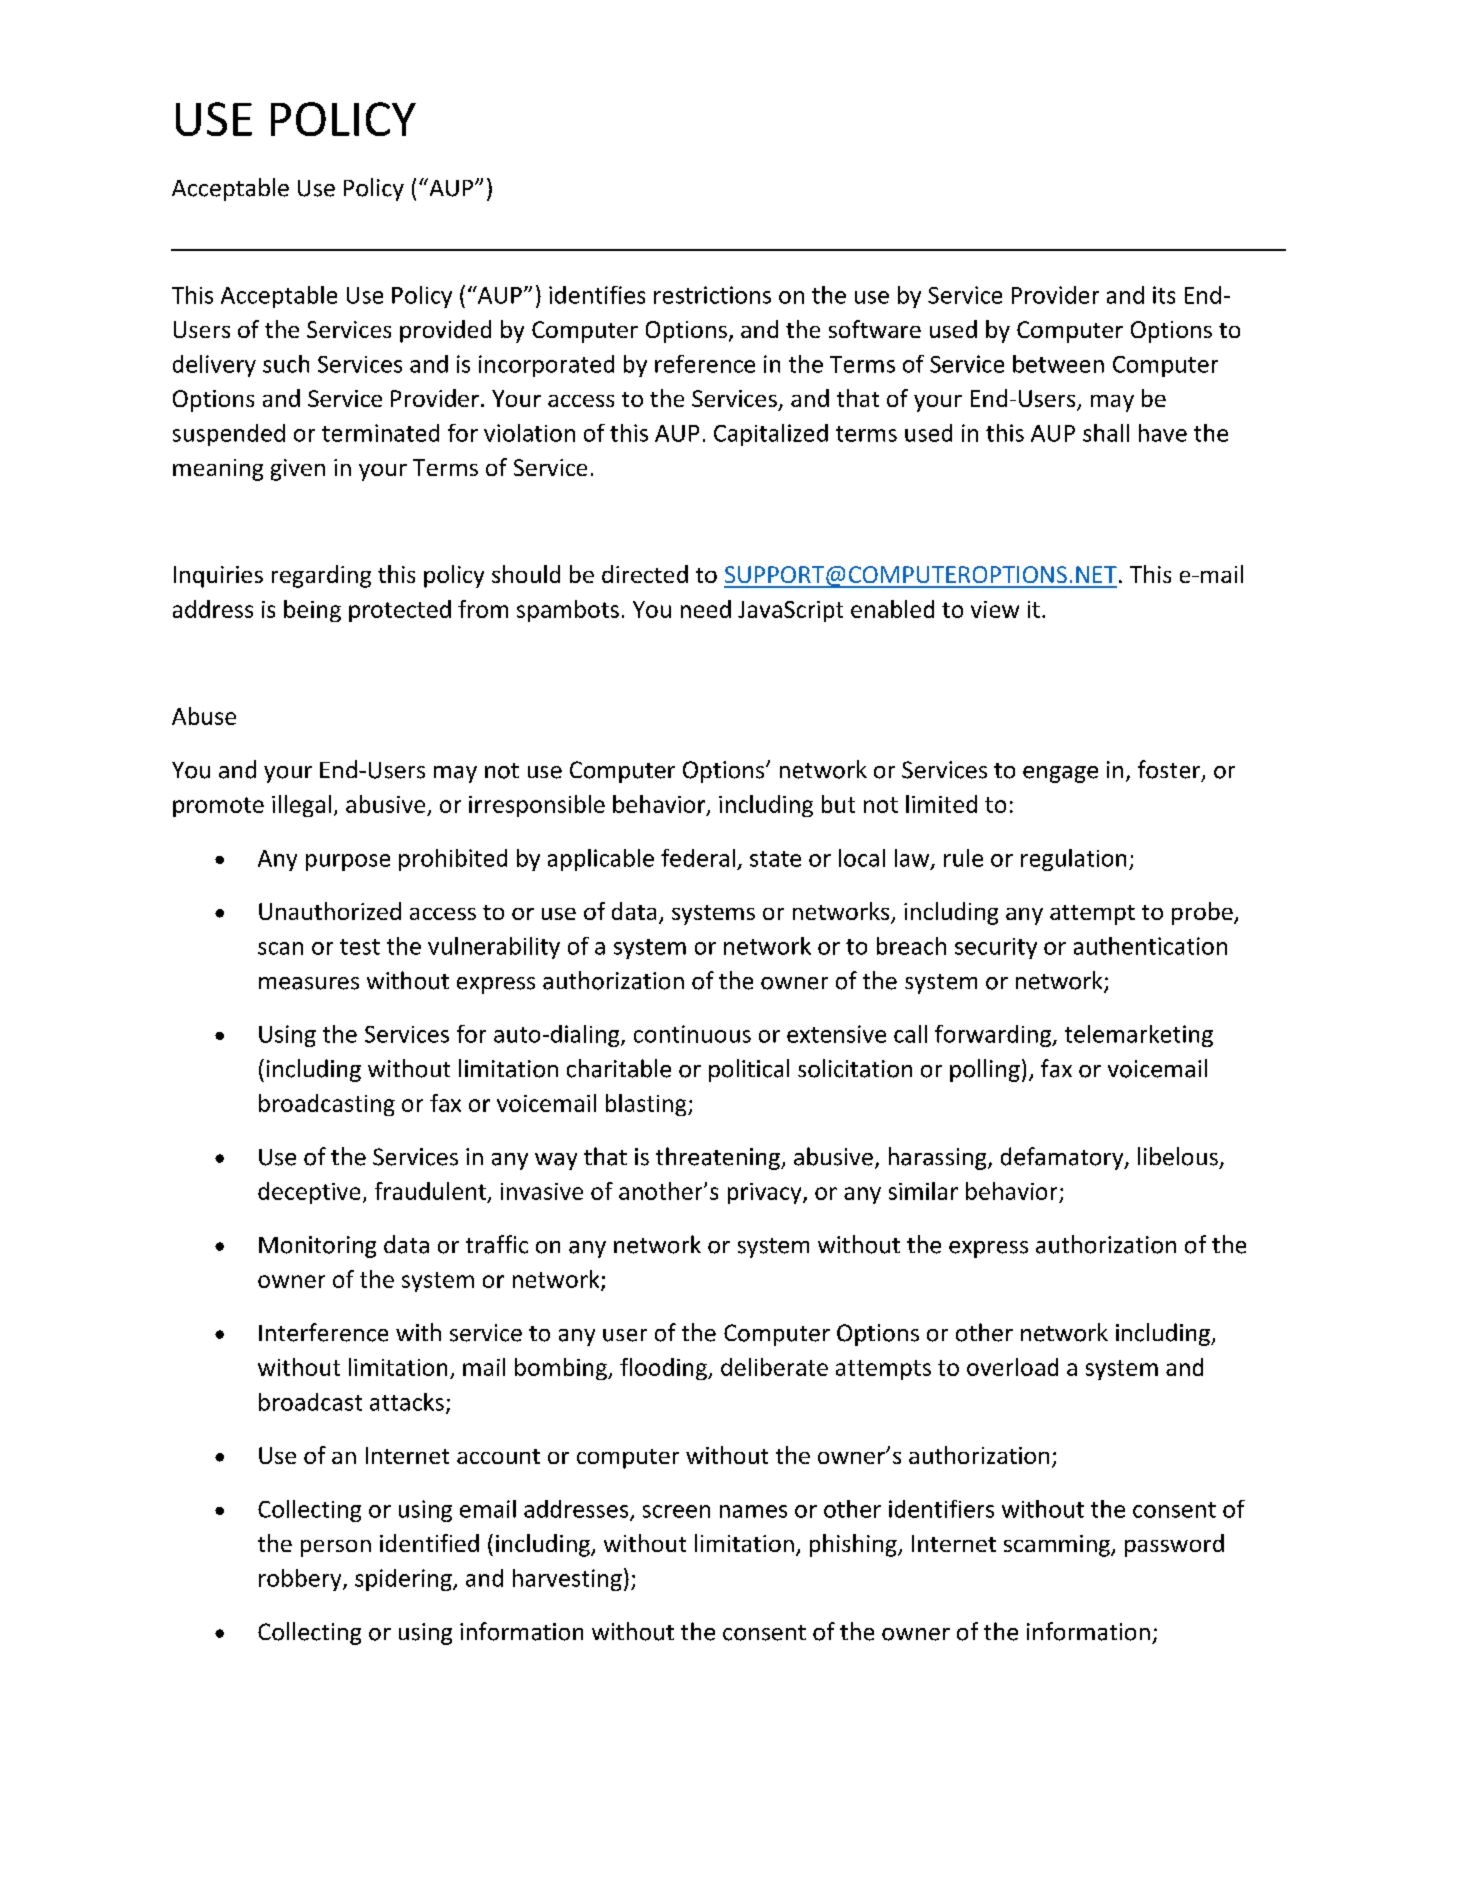 Image resolution: width=1457 pixels, height=1886 pixels. Describe the element at coordinates (719, 1158) in the image. I see `threatening` at that location.
